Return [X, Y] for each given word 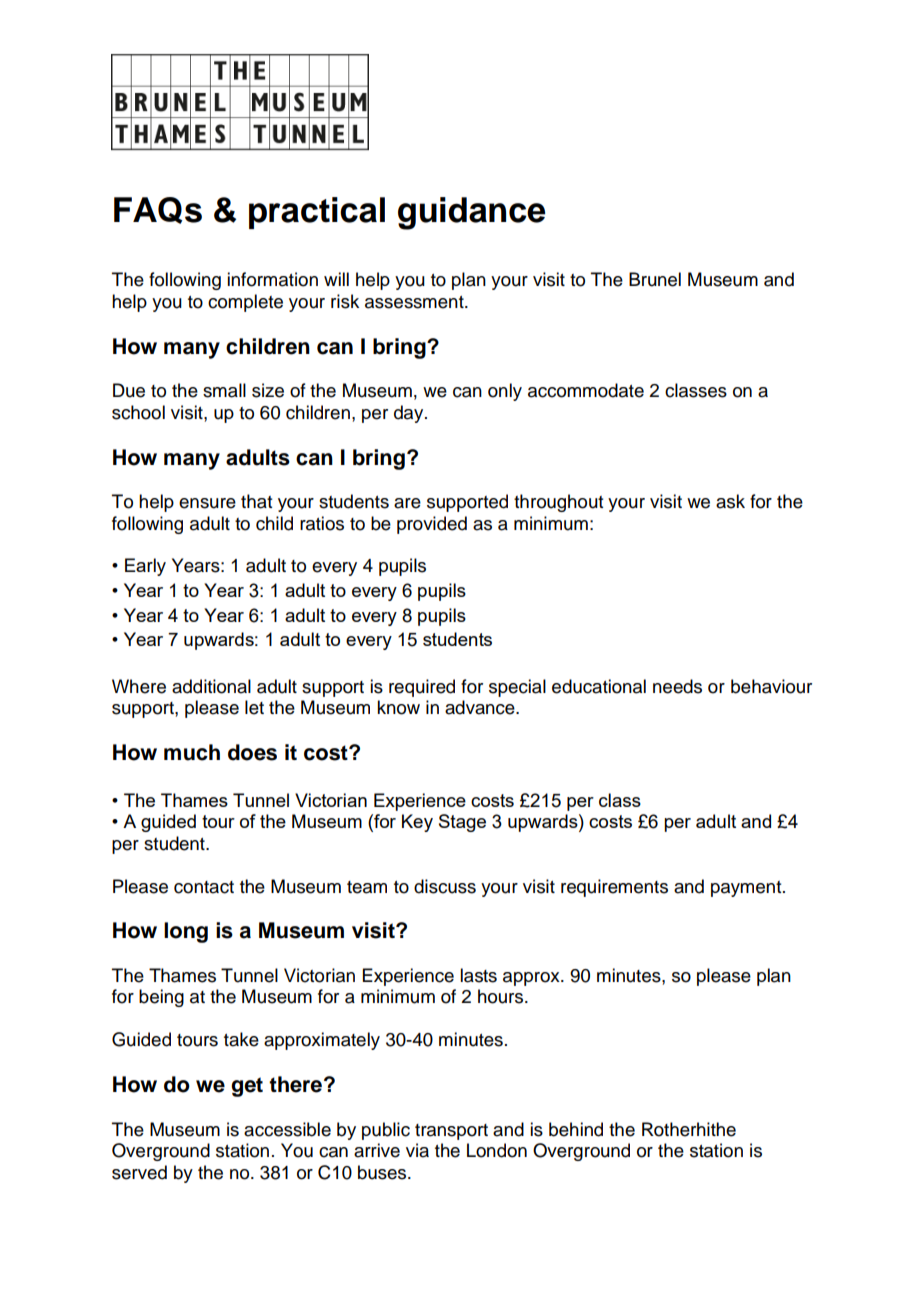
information [272, 279]
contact [204, 887]
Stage [462, 823]
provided [432, 525]
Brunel [655, 279]
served [139, 1172]
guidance [471, 213]
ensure [207, 503]
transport [451, 1132]
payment [747, 889]
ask [730, 501]
